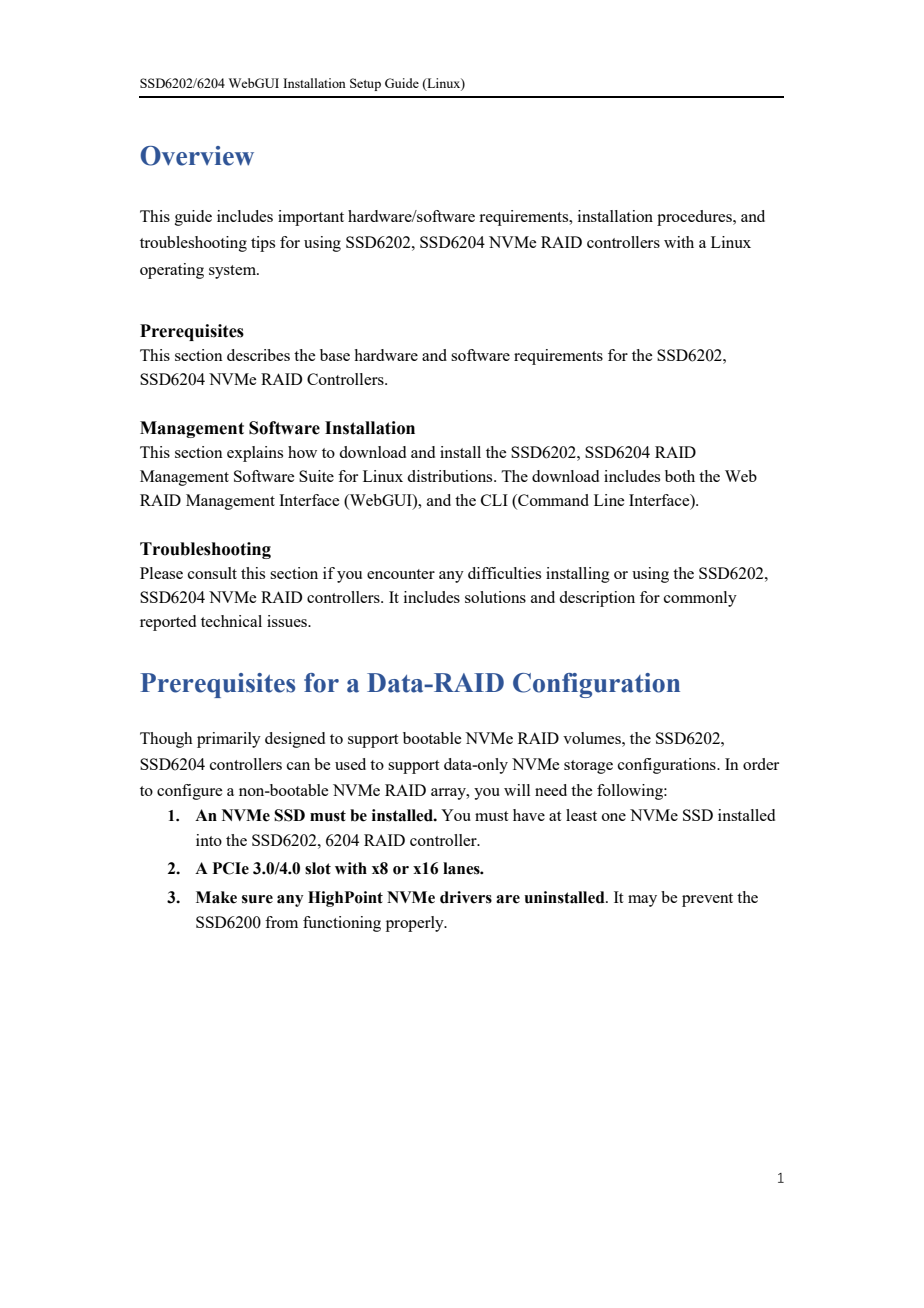 The image size is (924, 1308). What do you see at coordinates (466, 897) in the screenshot?
I see `drivers` at bounding box center [466, 897].
